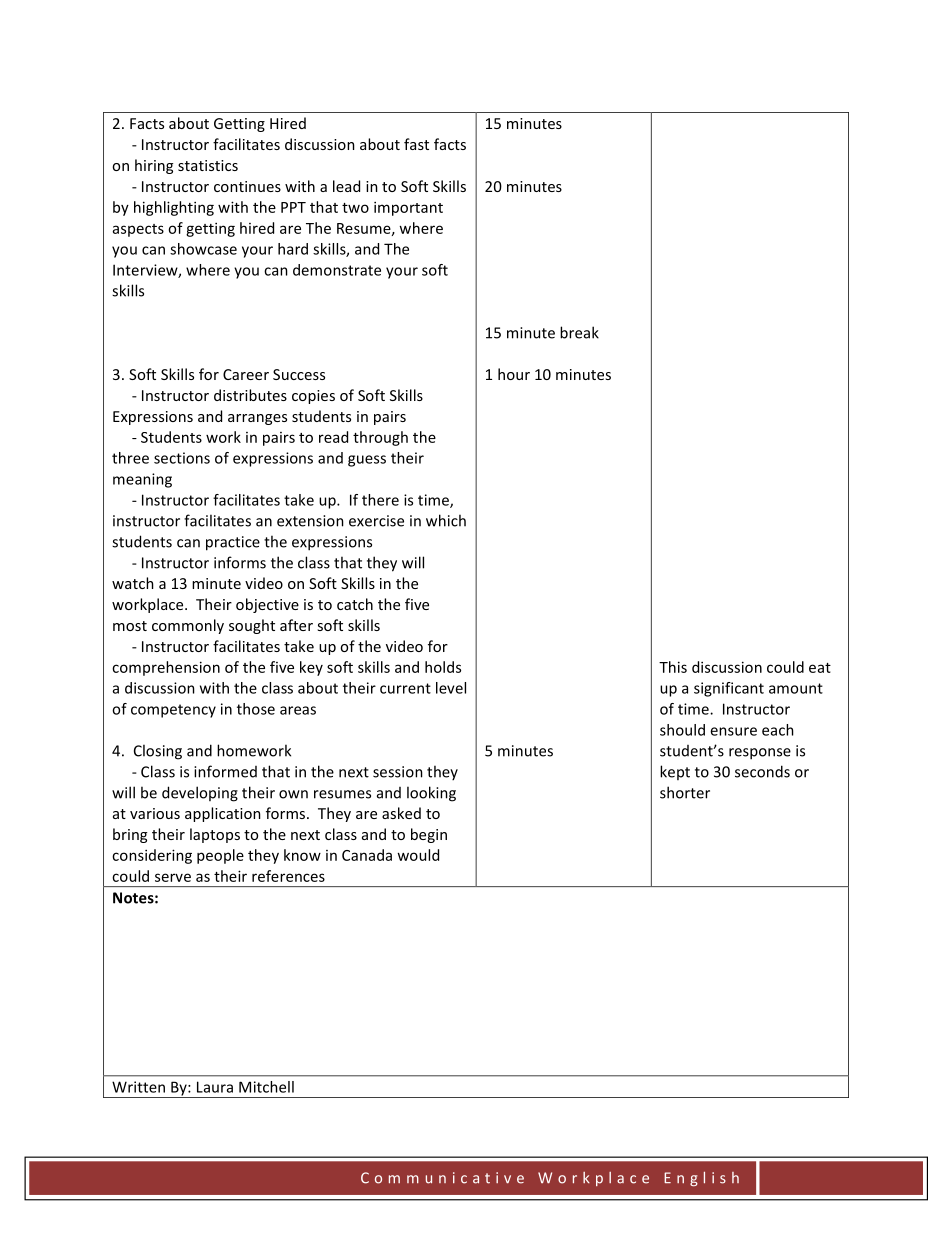 The height and width of the page is (1233, 952). Describe the element at coordinates (579, 332) in the page. I see `break` at that location.
